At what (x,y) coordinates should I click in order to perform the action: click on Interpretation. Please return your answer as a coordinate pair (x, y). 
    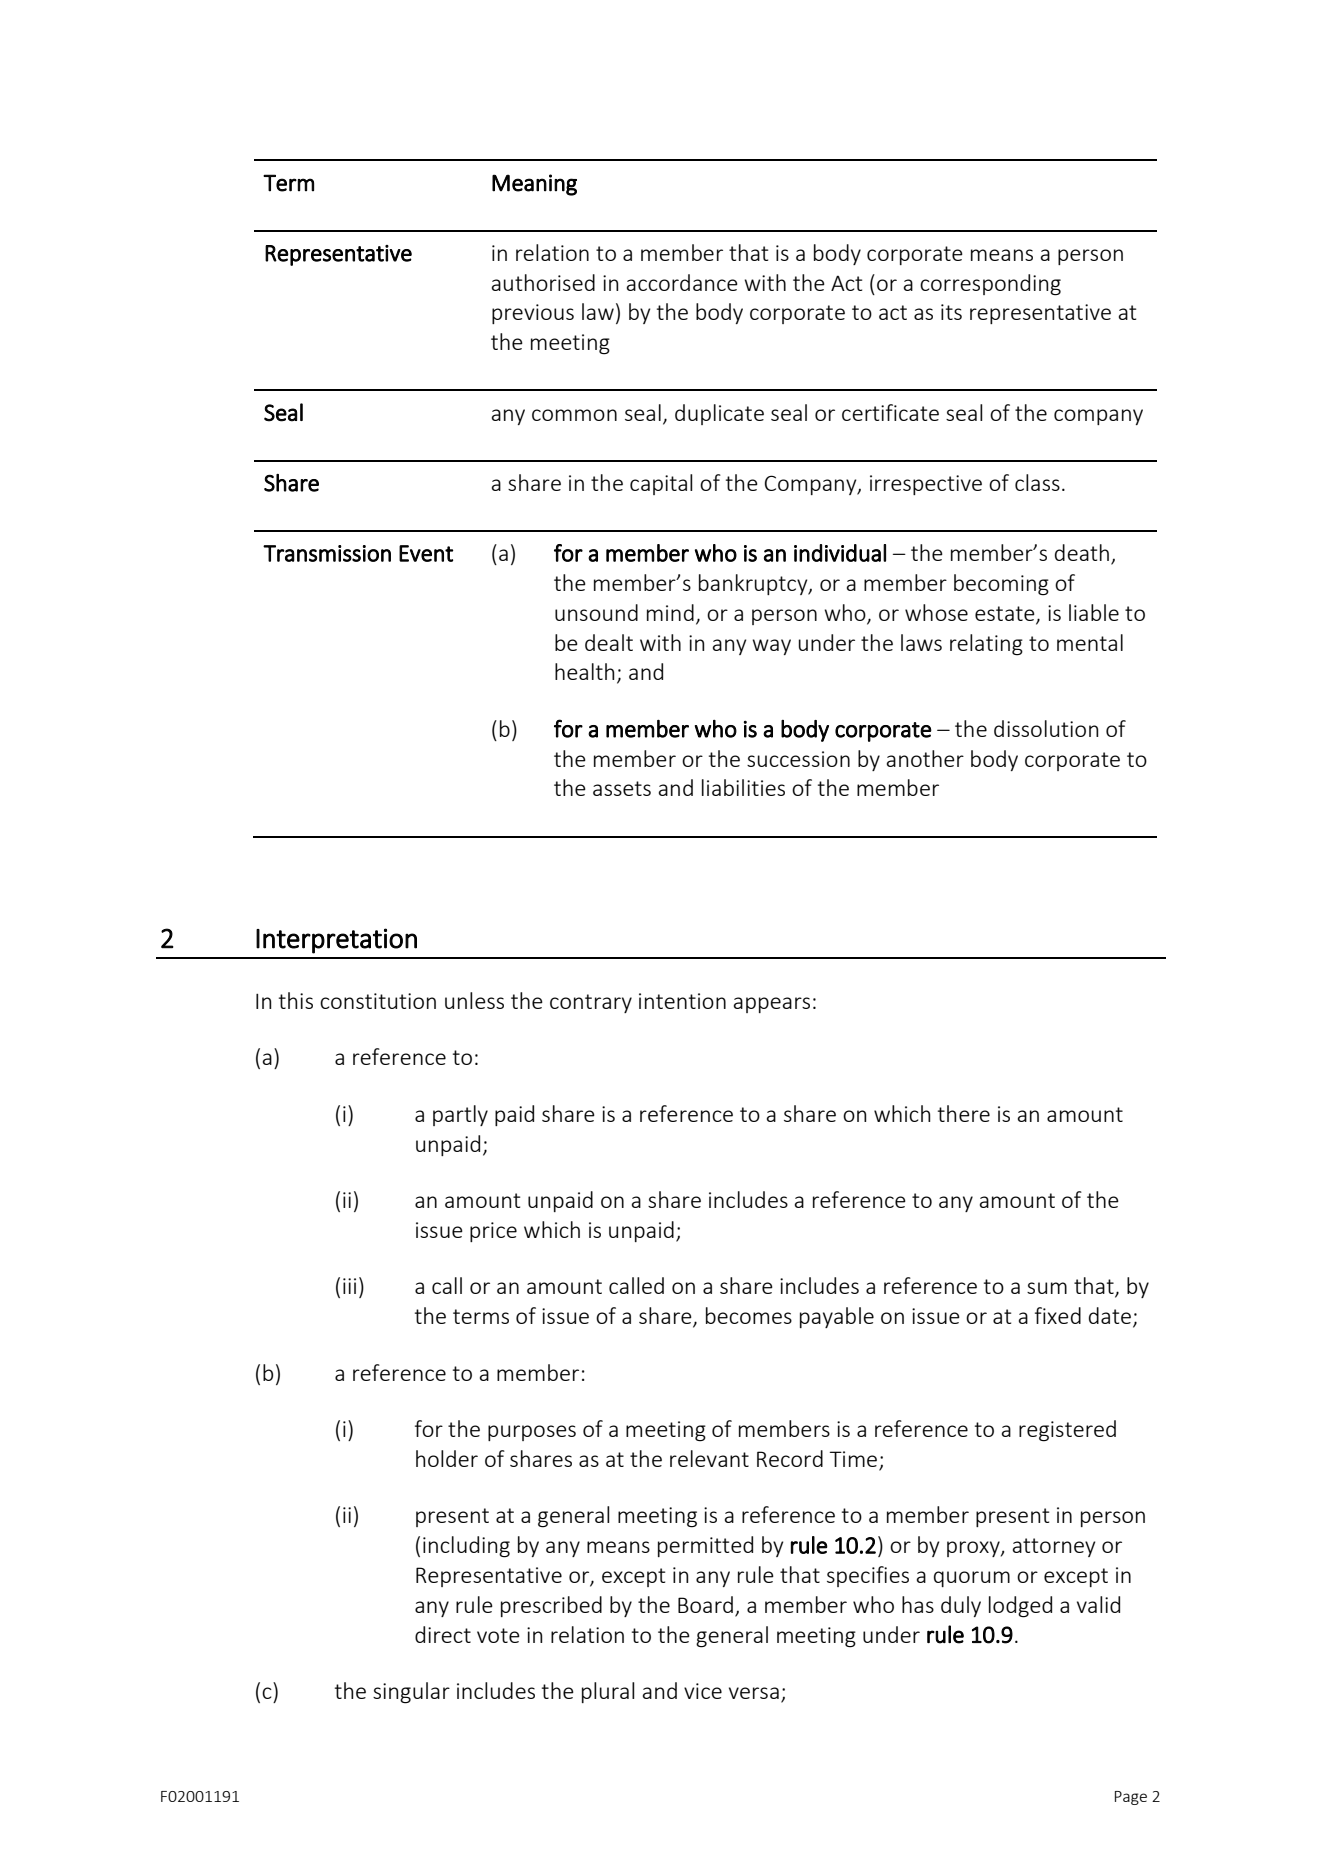
    Looking at the image, I should click on (336, 941).
